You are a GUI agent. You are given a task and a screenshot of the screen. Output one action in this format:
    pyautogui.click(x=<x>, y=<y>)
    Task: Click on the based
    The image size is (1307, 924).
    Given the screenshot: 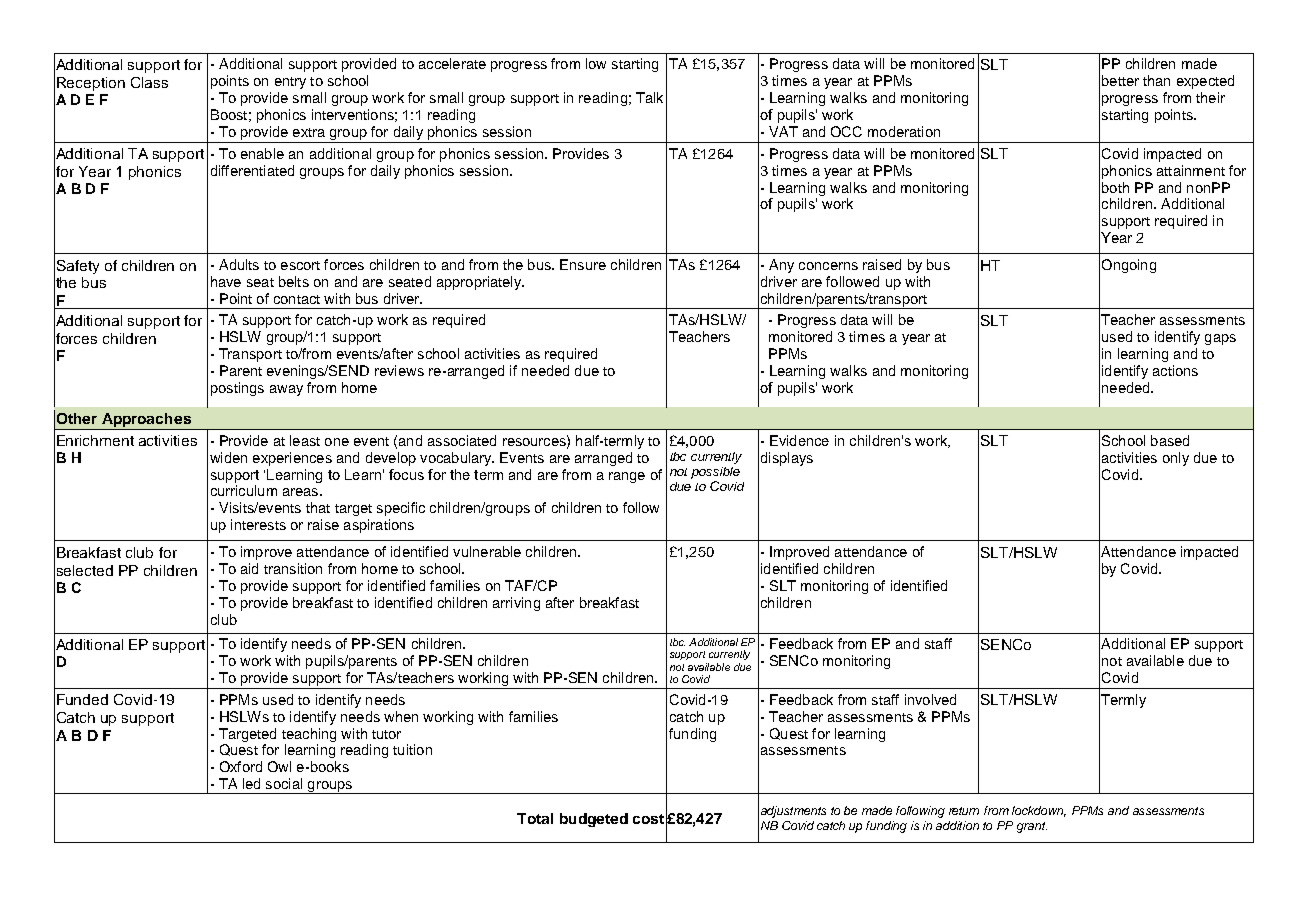 What is the action you would take?
    pyautogui.click(x=1170, y=440)
